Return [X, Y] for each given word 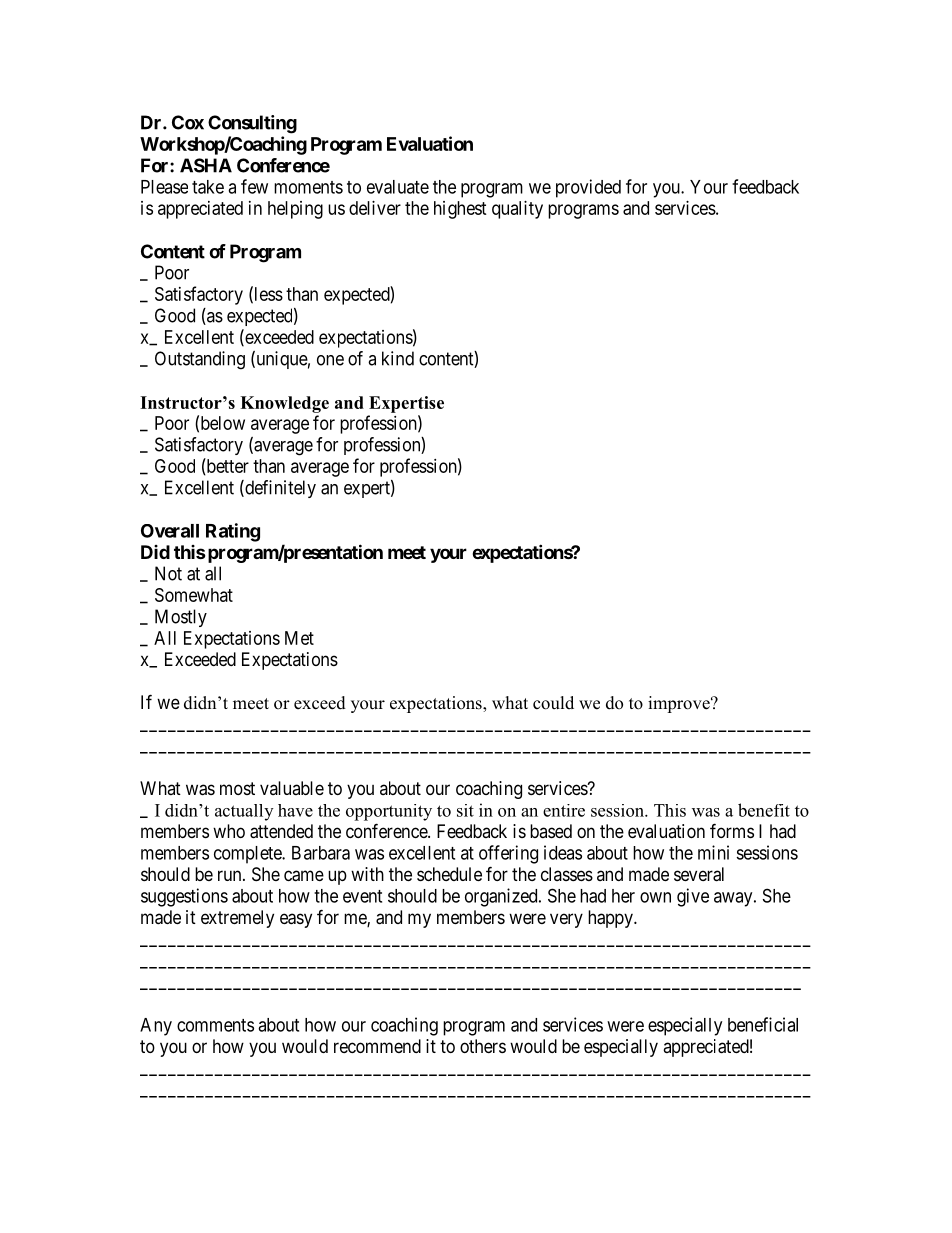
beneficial [763, 1024]
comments [215, 1025]
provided [588, 188]
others [483, 1046]
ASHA [206, 165]
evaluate [398, 187]
